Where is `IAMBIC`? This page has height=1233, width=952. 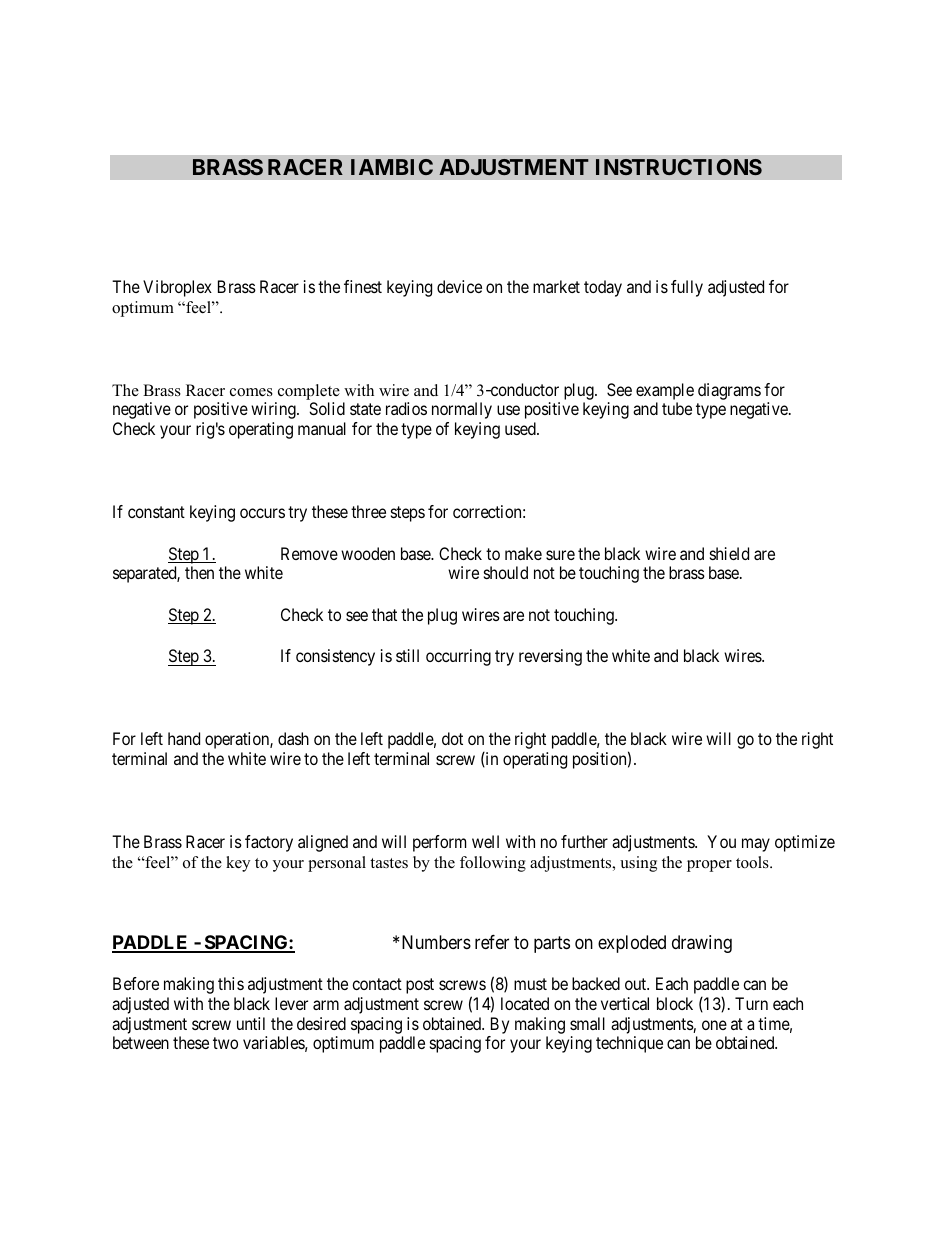 IAMBIC is located at coordinates (392, 167).
